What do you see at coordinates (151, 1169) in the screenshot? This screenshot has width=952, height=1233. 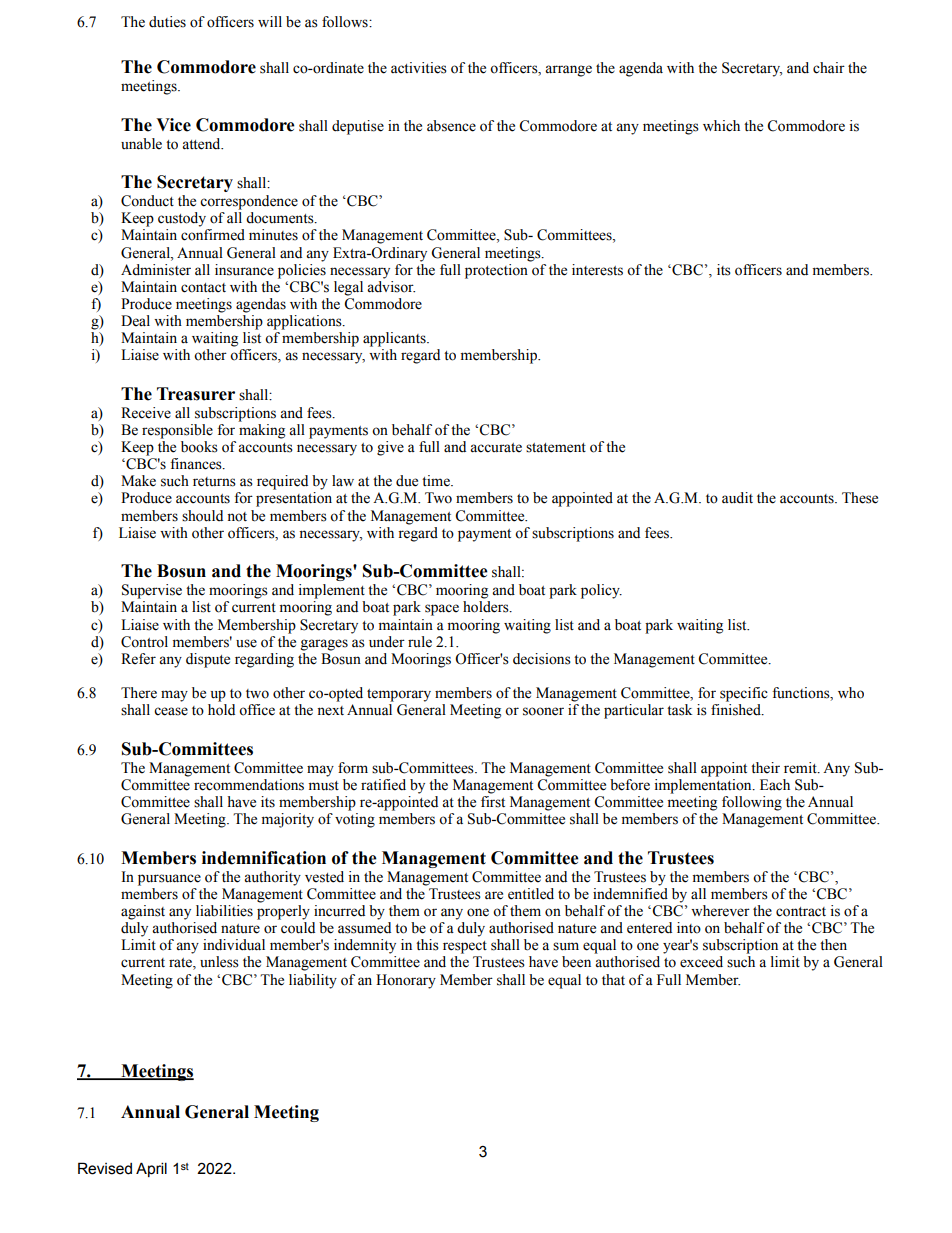 I see `April` at bounding box center [151, 1169].
